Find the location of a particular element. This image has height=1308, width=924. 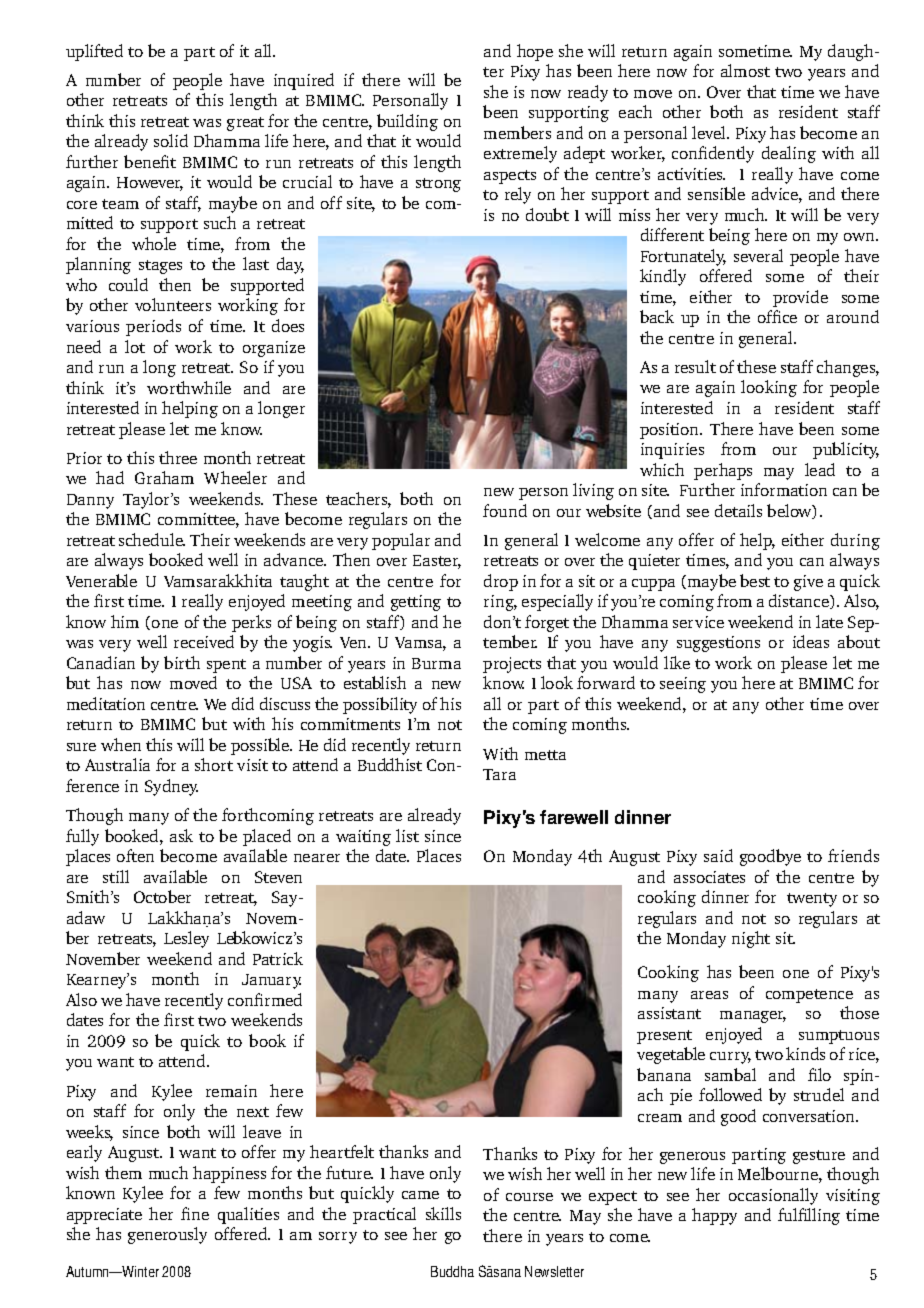

ask is located at coordinates (181, 835).
